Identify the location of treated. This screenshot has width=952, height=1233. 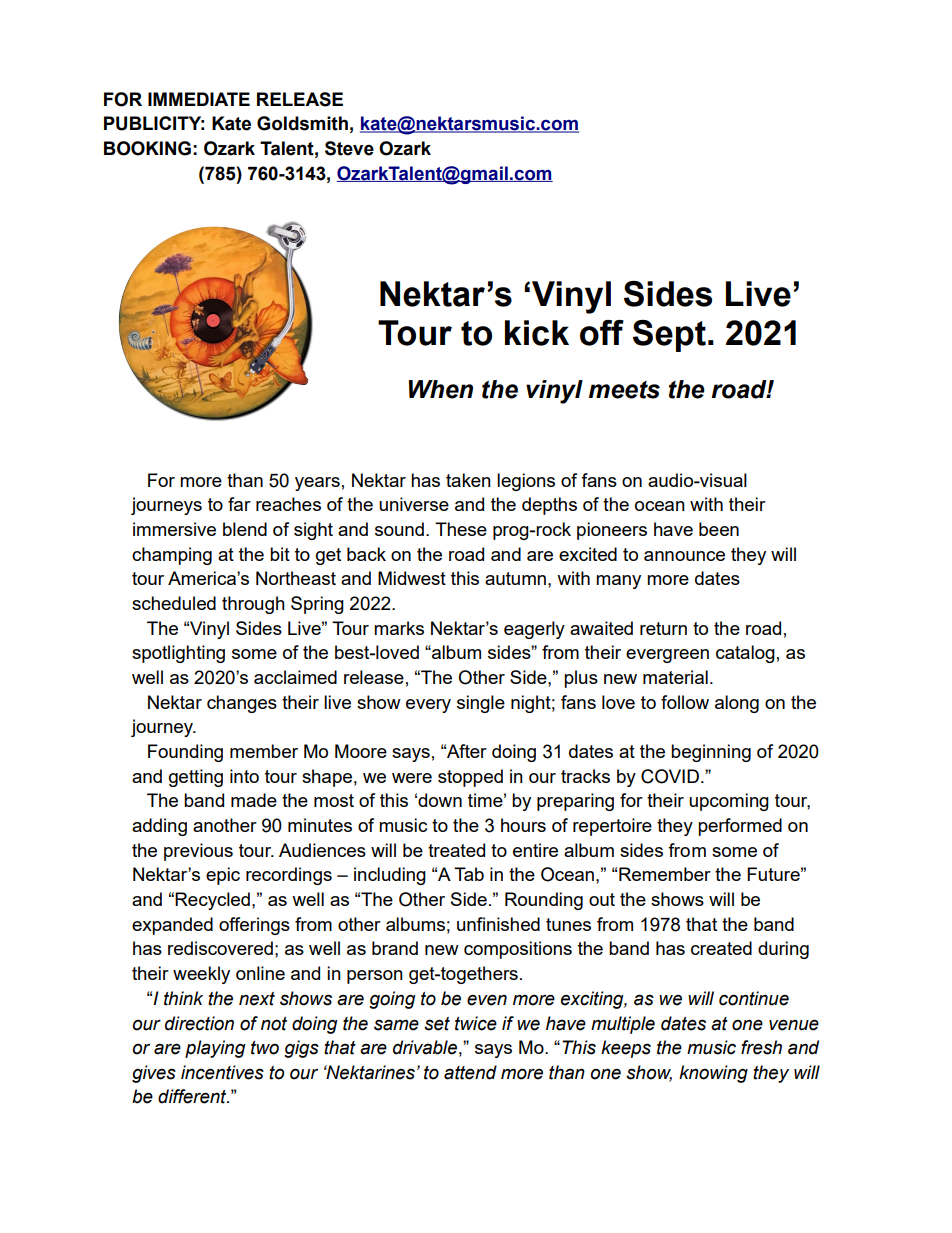
(456, 850).
